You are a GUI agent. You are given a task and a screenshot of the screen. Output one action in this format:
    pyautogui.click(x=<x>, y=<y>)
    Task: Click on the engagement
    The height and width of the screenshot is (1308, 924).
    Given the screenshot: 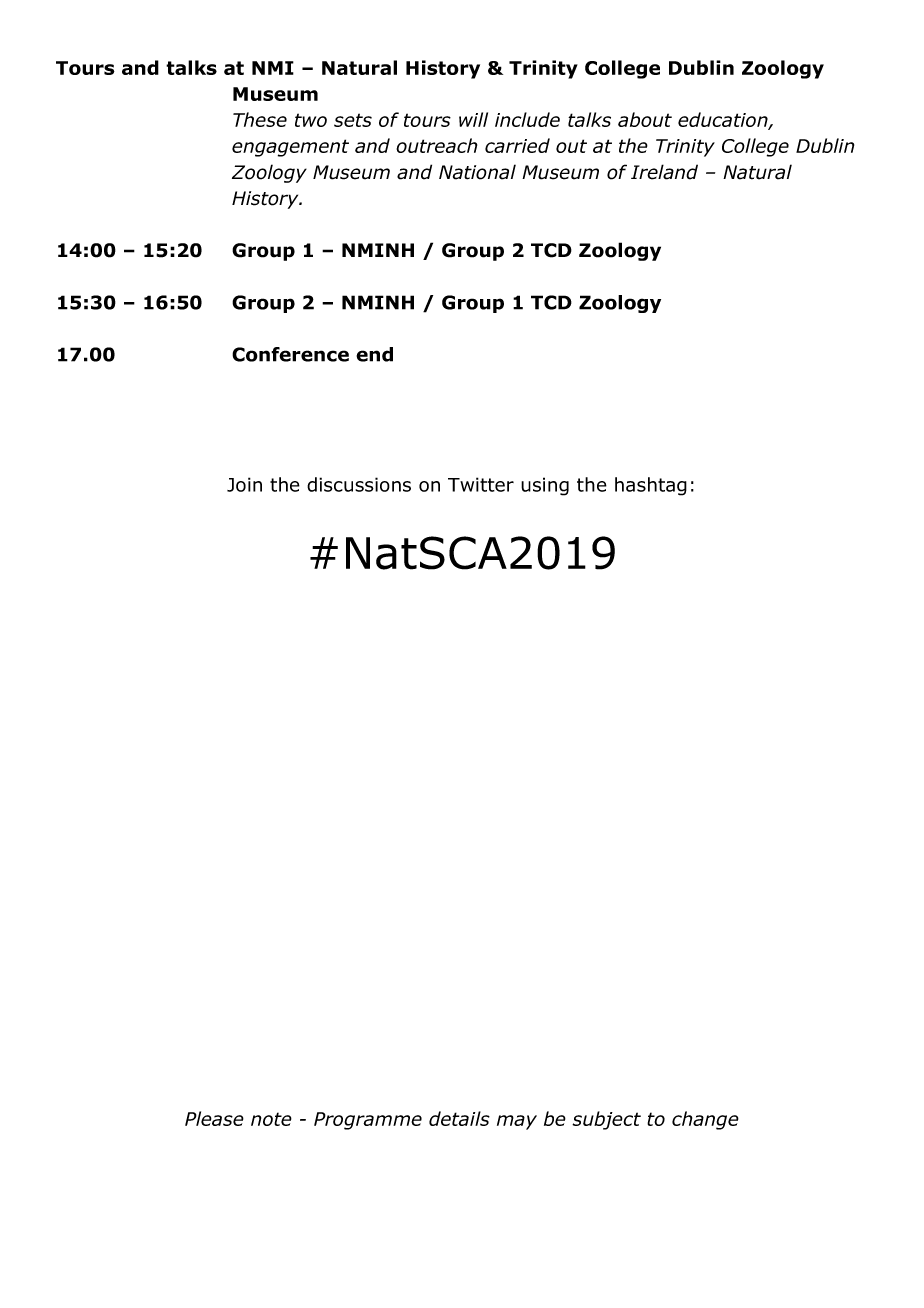 What is the action you would take?
    pyautogui.click(x=290, y=148)
